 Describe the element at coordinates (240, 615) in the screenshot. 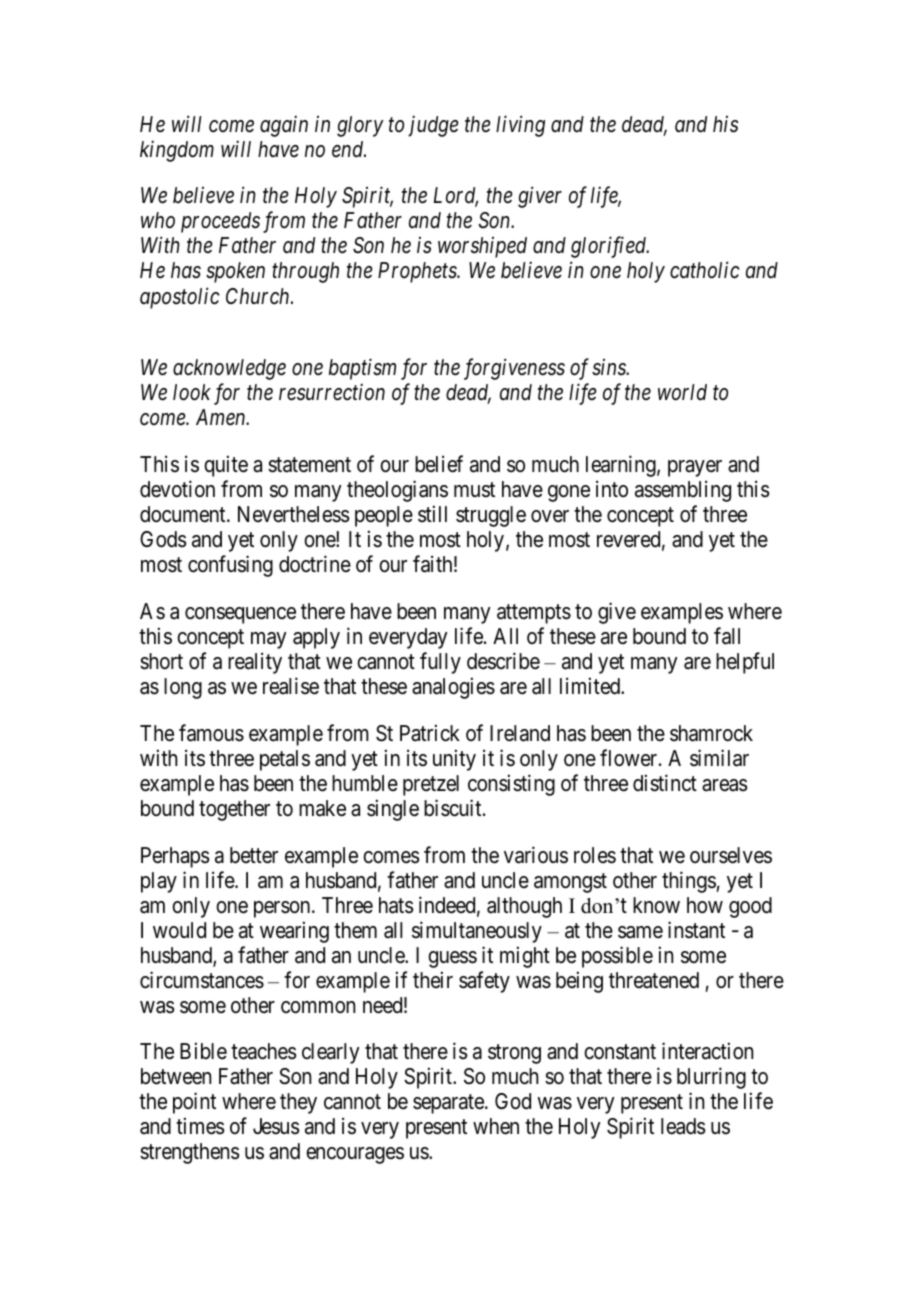

I see `consequence` at that location.
